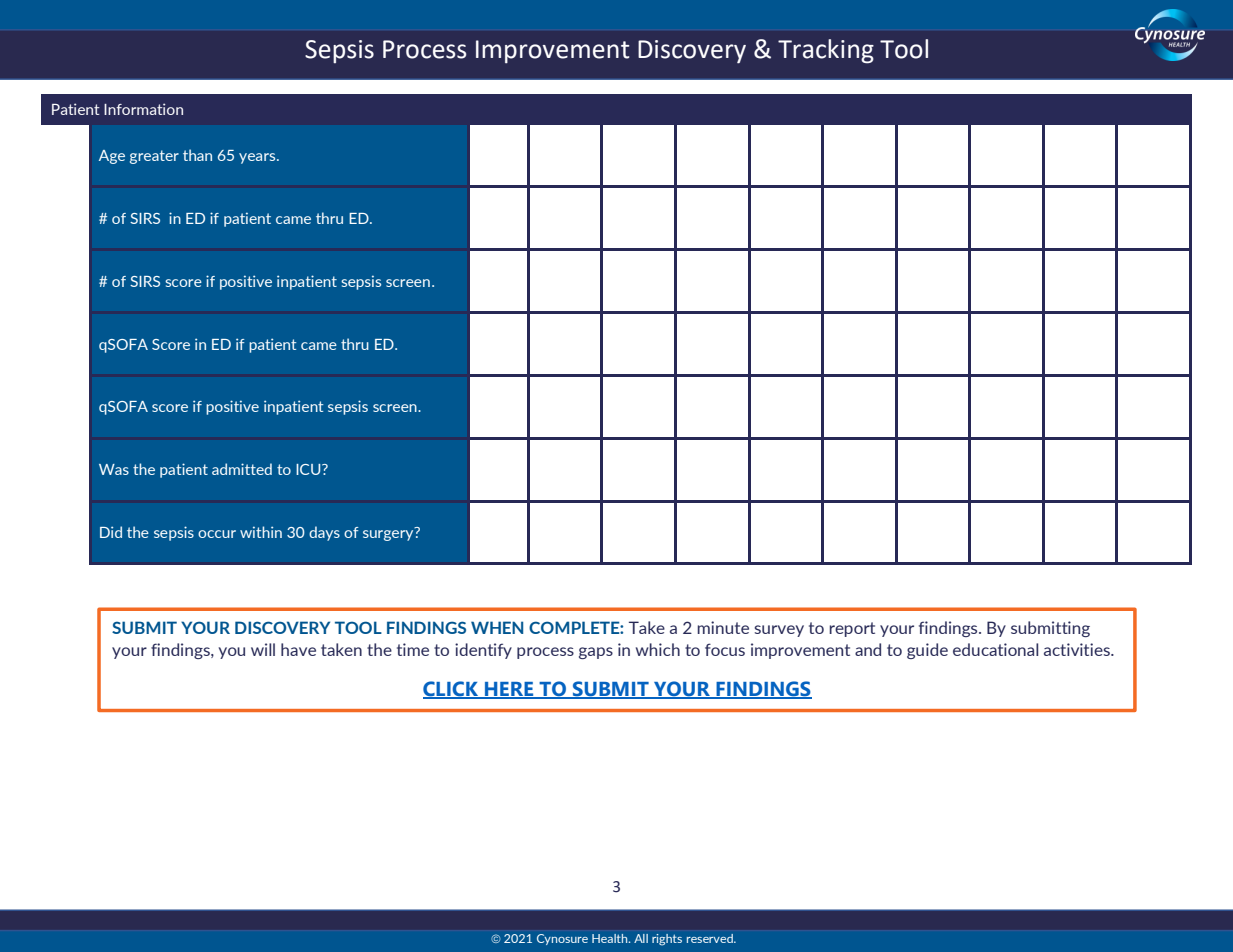 This screenshot has height=952, width=1233. Describe the element at coordinates (852, 629) in the screenshot. I see `report` at that location.
